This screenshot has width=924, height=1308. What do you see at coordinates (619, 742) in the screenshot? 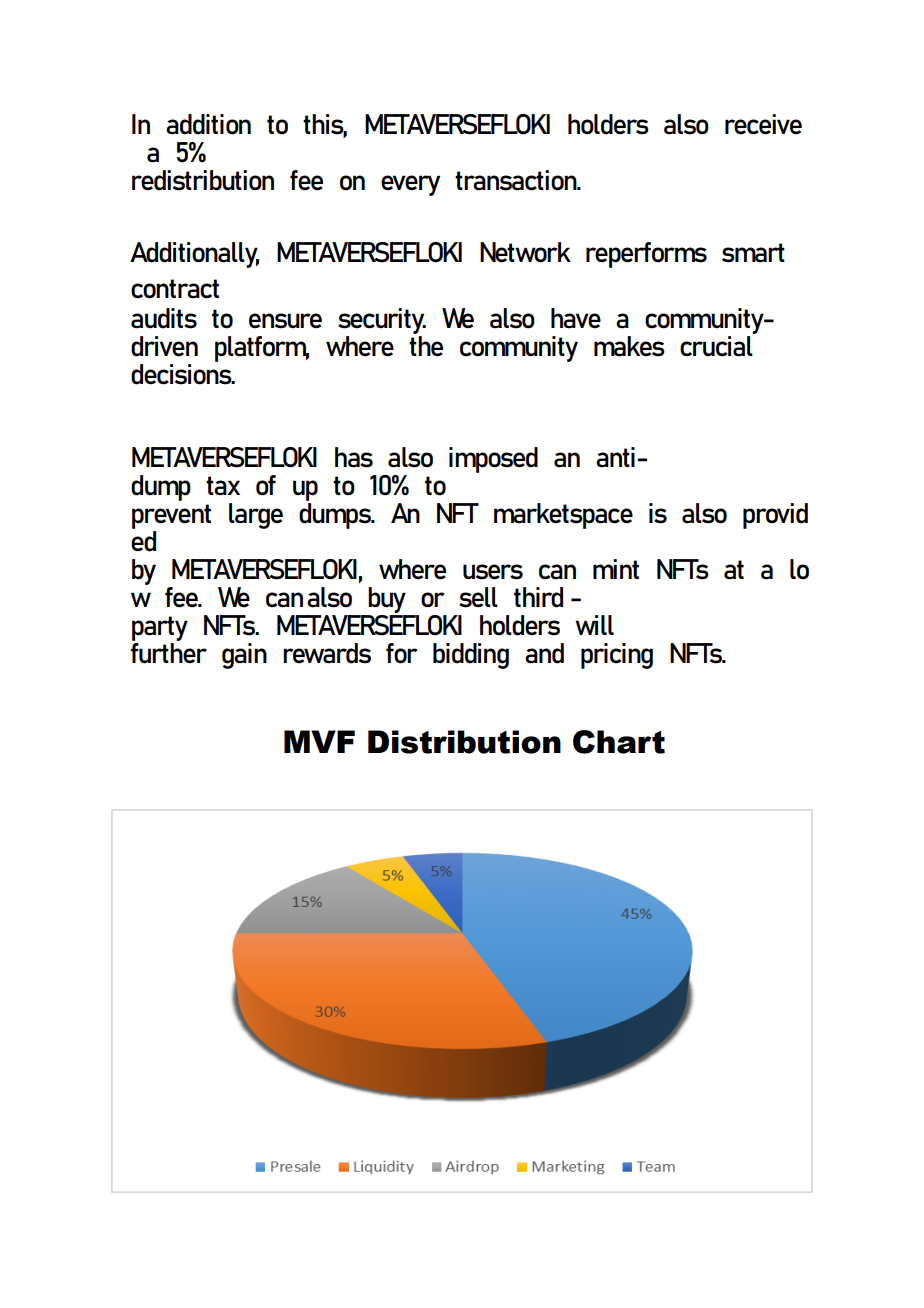
I see `Chart` at bounding box center [619, 742].
